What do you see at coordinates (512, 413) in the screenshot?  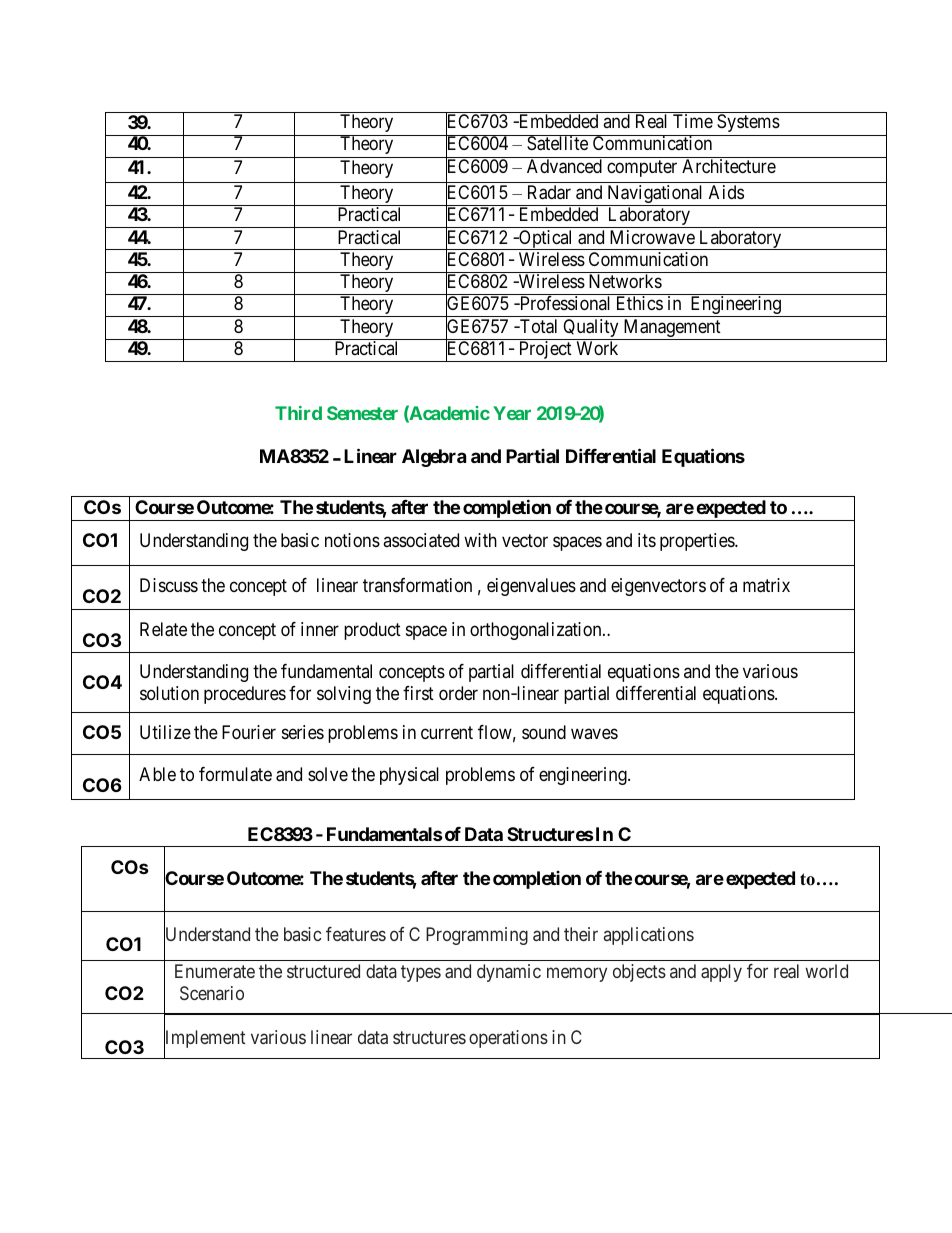 I see `Year` at bounding box center [512, 413].
